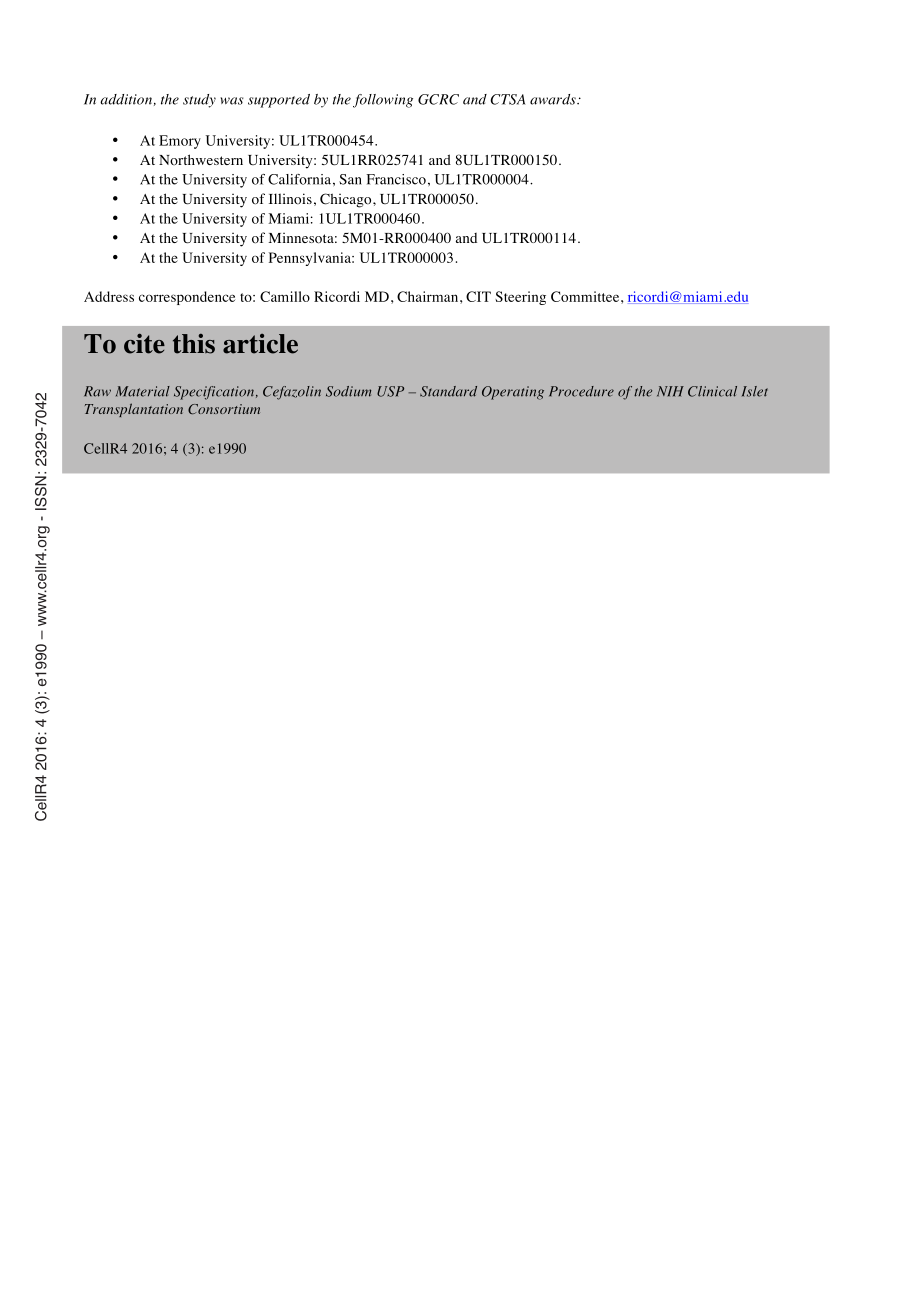 The height and width of the image is (1308, 924). Describe the element at coordinates (187, 298) in the image. I see `correspondence` at that location.
